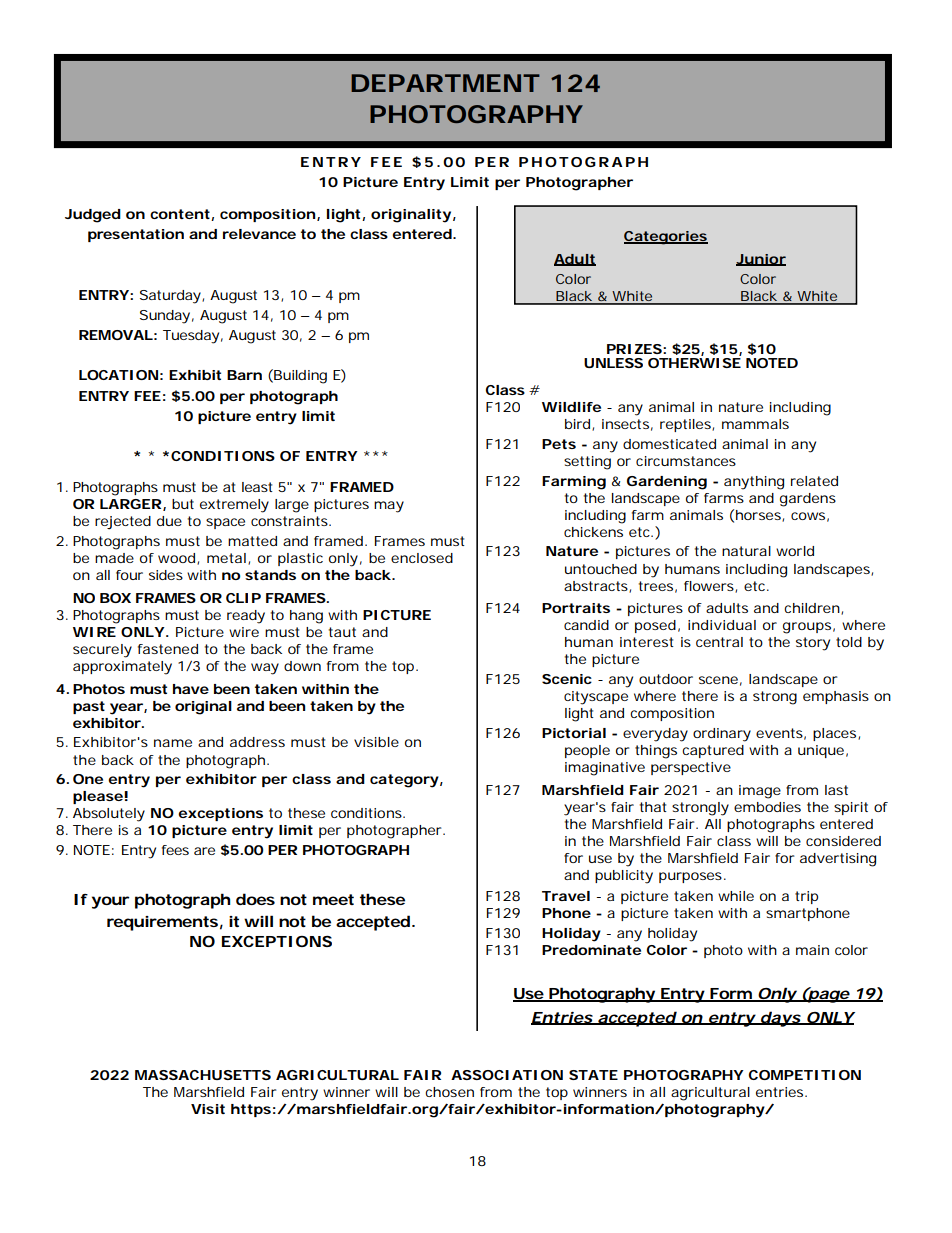 This image has width=952, height=1233. I want to click on mammals, so click(755, 424).
